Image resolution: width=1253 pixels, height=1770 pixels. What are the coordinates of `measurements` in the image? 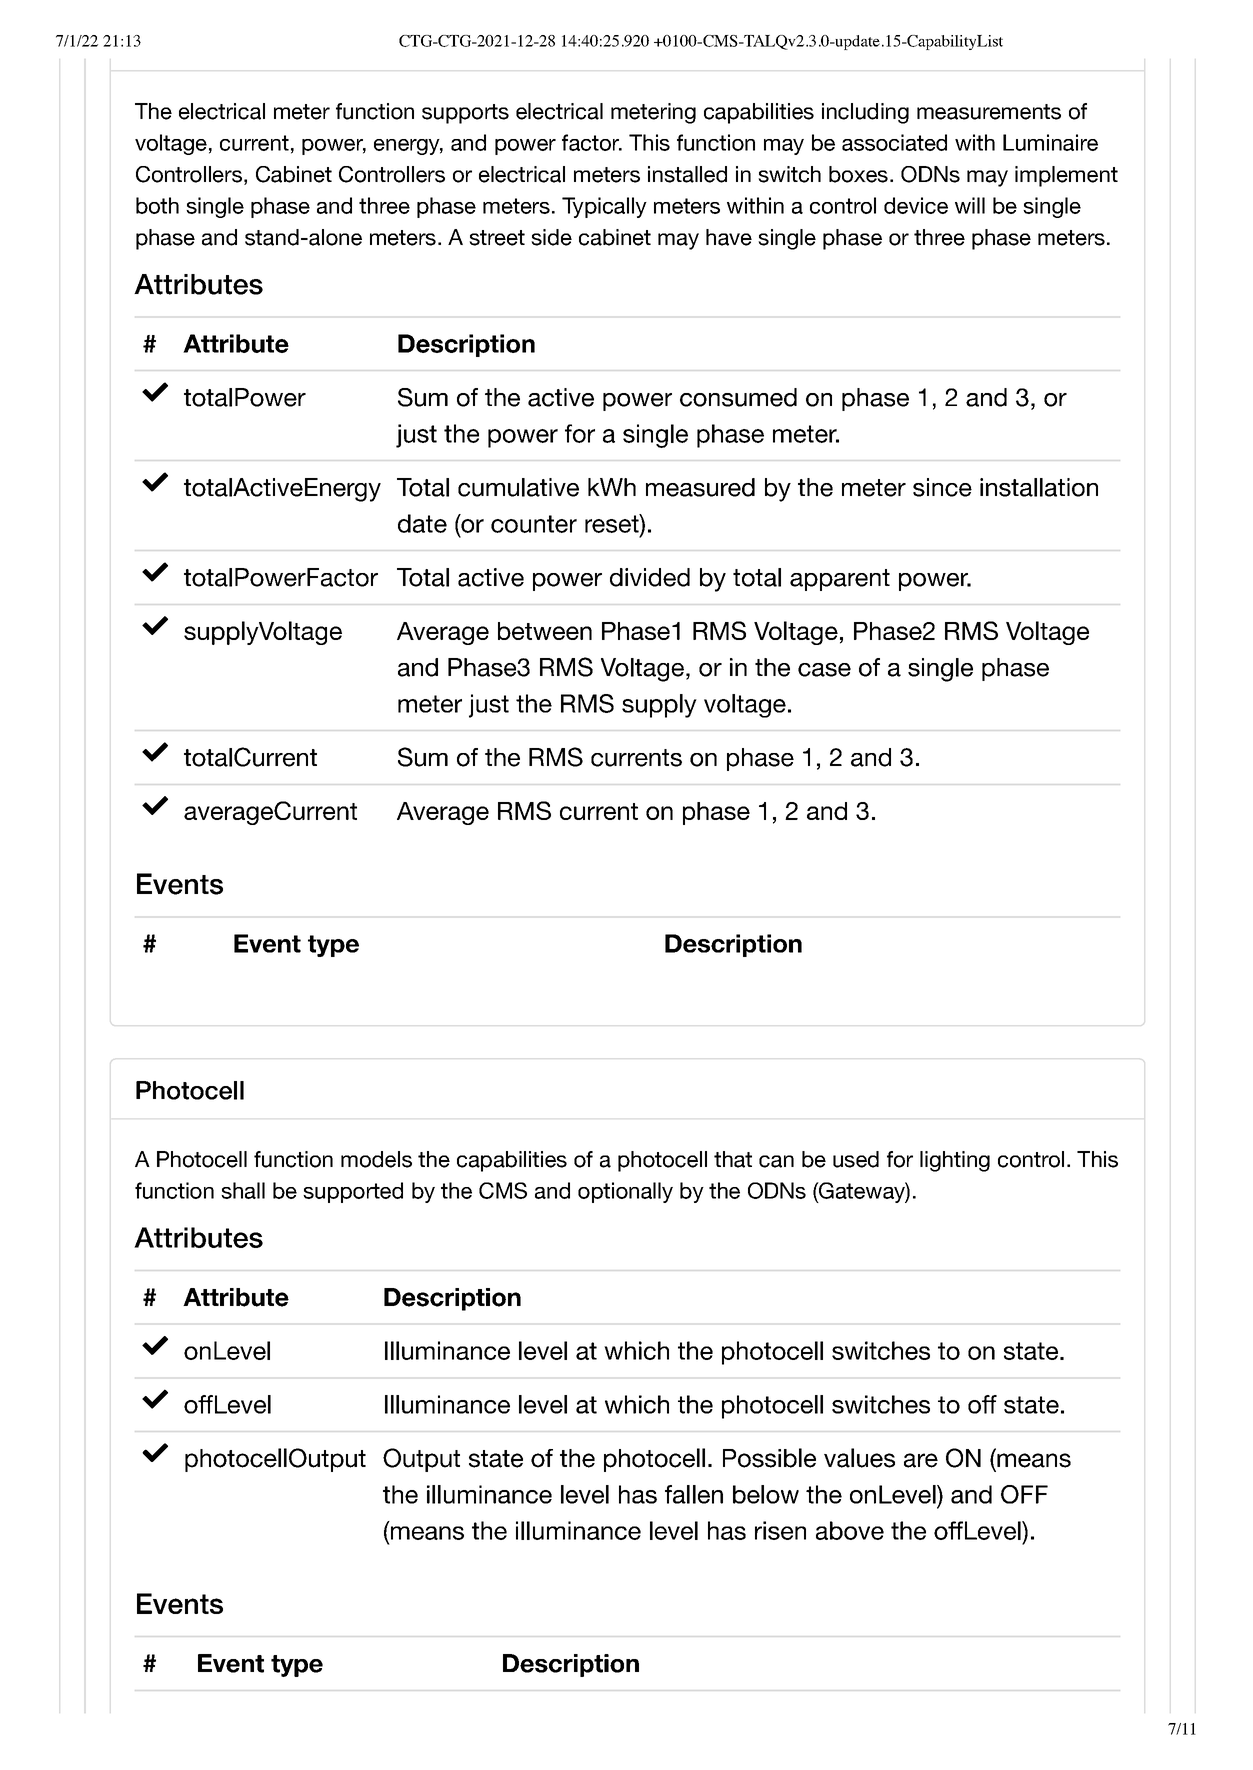 It's located at (989, 112).
